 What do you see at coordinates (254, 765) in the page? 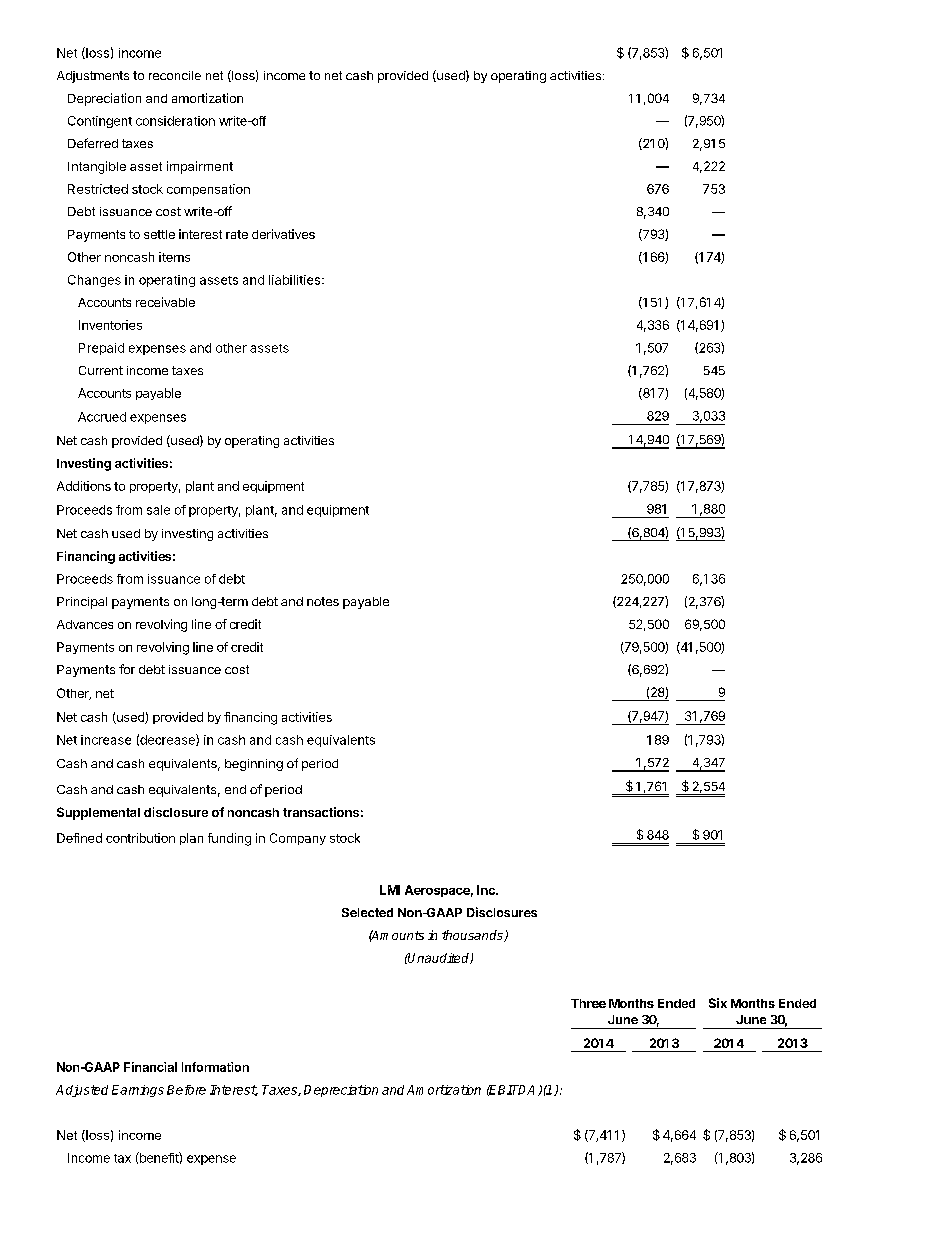
I see `beginning` at bounding box center [254, 765].
